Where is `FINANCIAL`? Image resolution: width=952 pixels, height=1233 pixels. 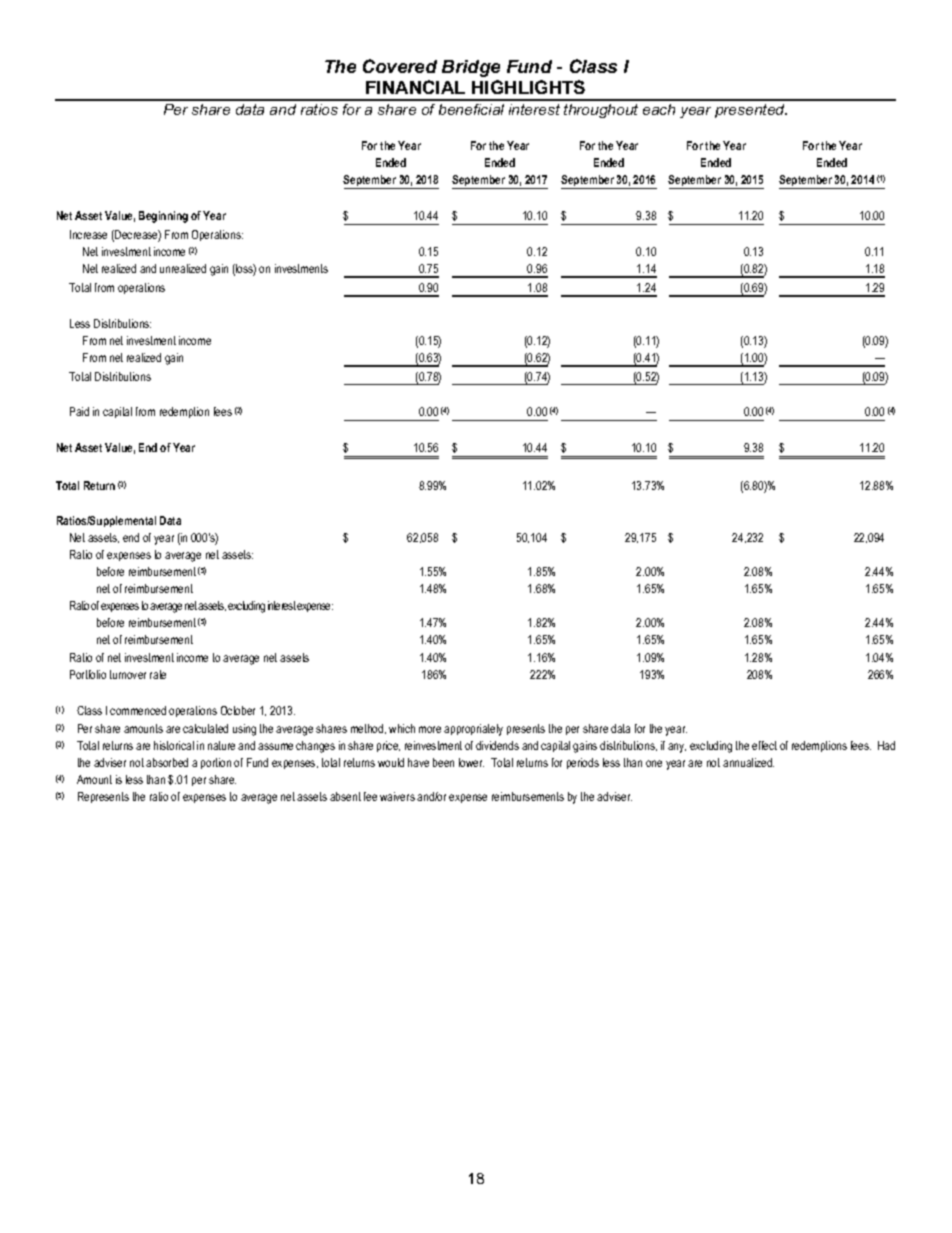
FINANCIAL is located at coordinates (415, 87).
